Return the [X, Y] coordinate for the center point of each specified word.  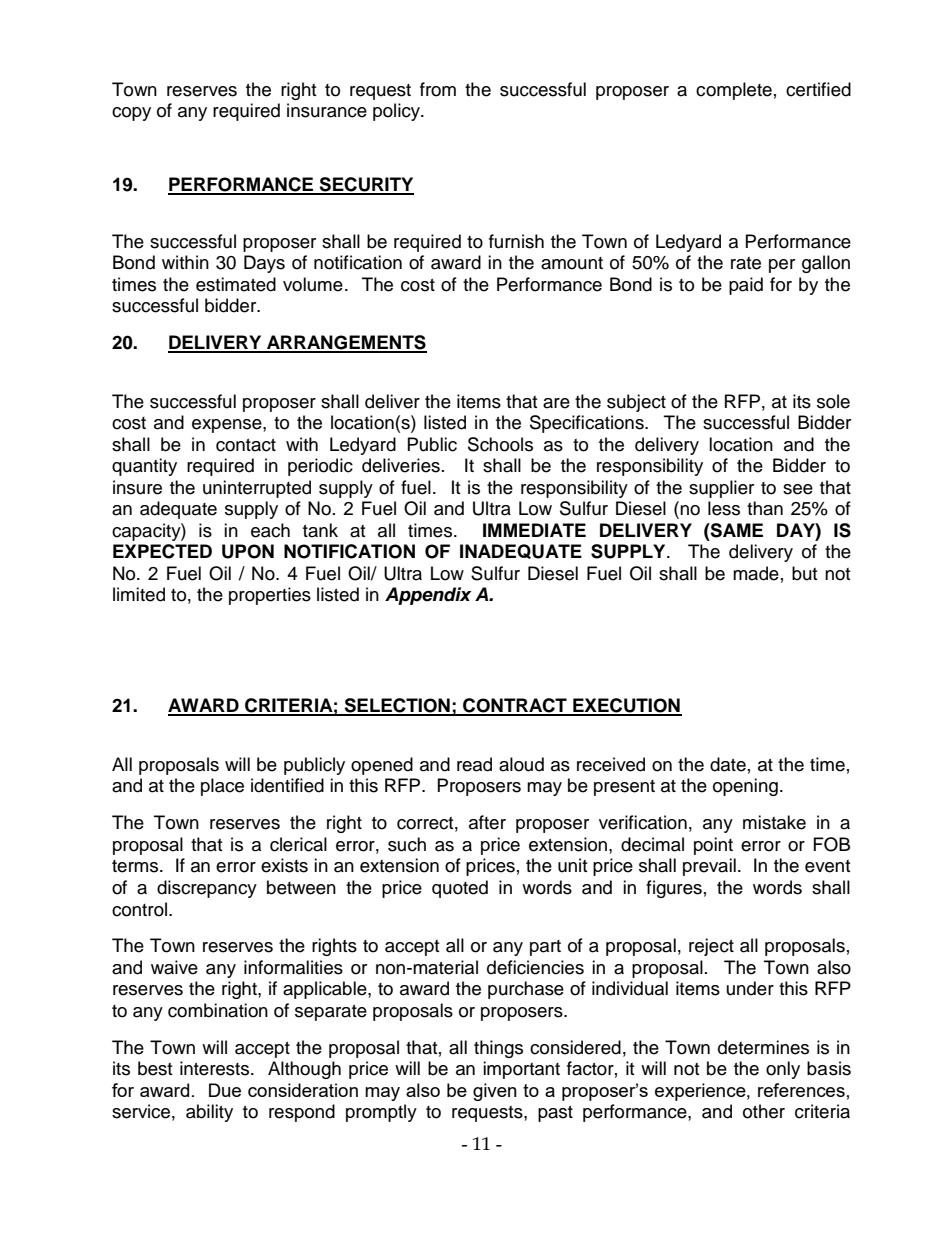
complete [734, 91]
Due [225, 1090]
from [438, 89]
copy [131, 114]
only [783, 1070]
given [495, 1092]
